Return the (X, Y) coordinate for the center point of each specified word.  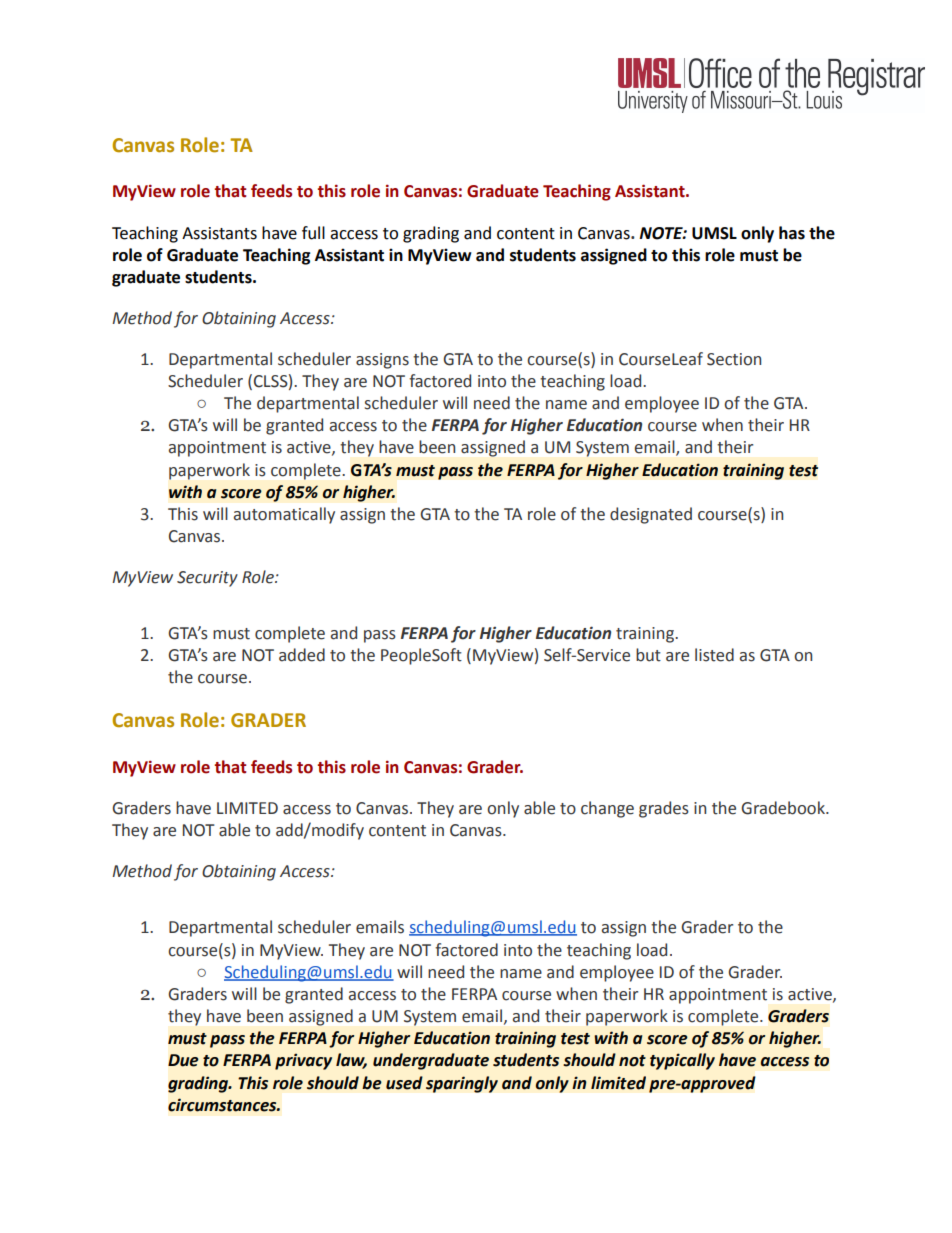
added (302, 655)
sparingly (462, 1084)
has (792, 233)
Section (734, 359)
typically (682, 1061)
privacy (303, 1061)
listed (714, 655)
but (648, 655)
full (313, 233)
